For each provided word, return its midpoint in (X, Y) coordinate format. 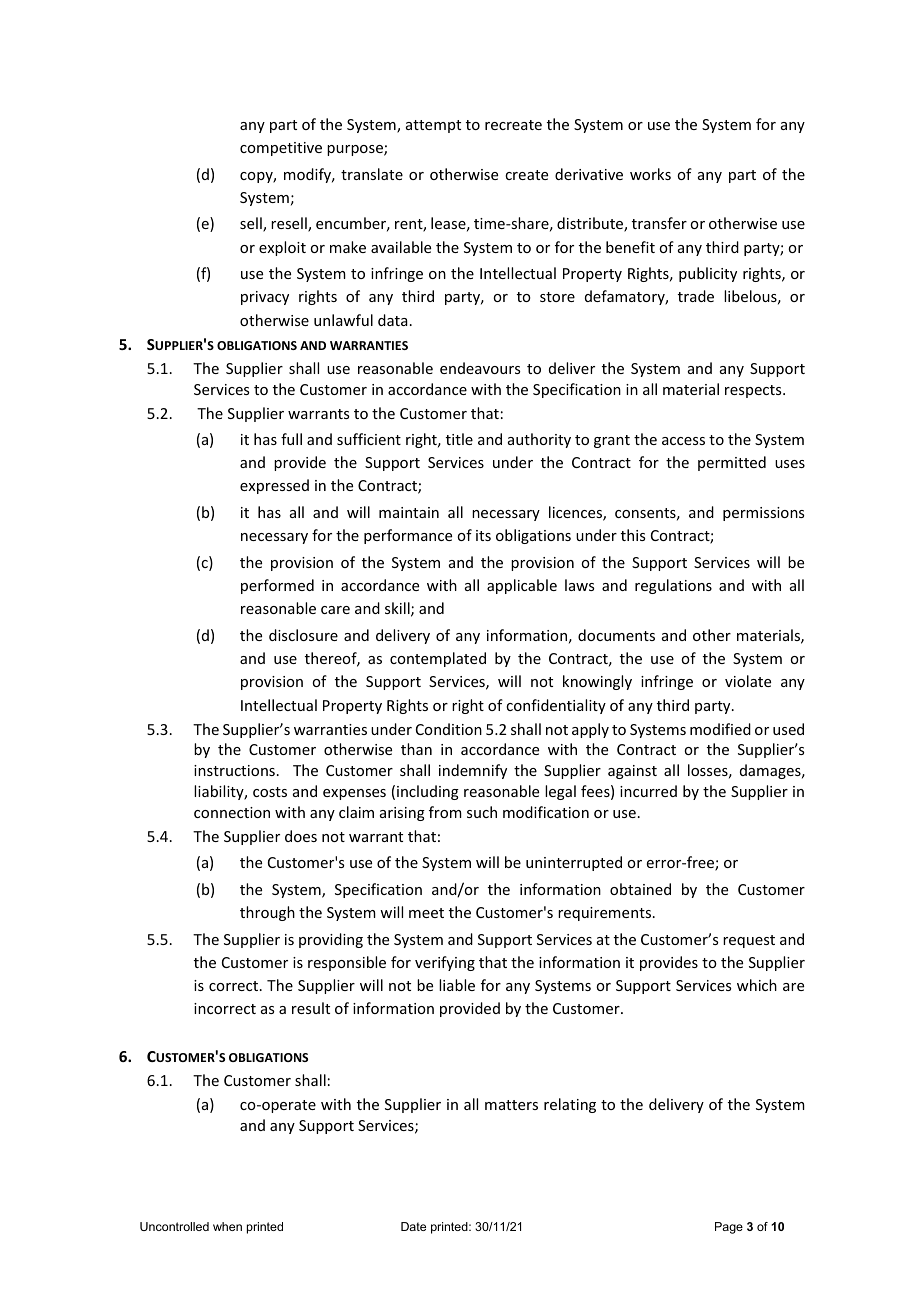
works (650, 174)
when (227, 1226)
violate (748, 681)
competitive (281, 149)
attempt (433, 126)
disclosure (303, 635)
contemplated (438, 659)
